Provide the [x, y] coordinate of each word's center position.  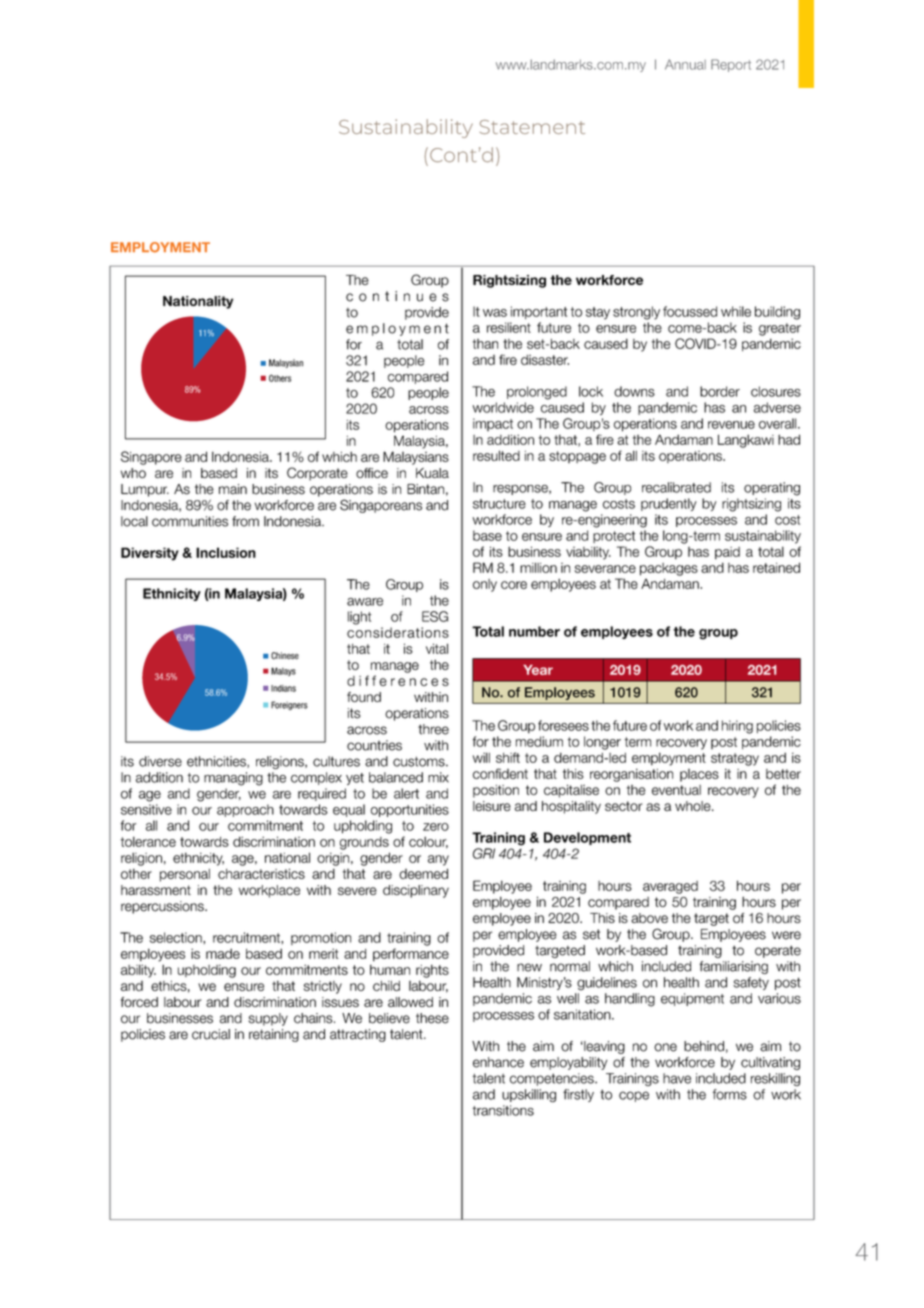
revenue [731, 425]
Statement [532, 127]
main [233, 489]
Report [731, 65]
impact [493, 424]
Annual [685, 64]
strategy [735, 759]
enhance [498, 1062]
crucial [211, 1034]
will [481, 757]
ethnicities [217, 762]
